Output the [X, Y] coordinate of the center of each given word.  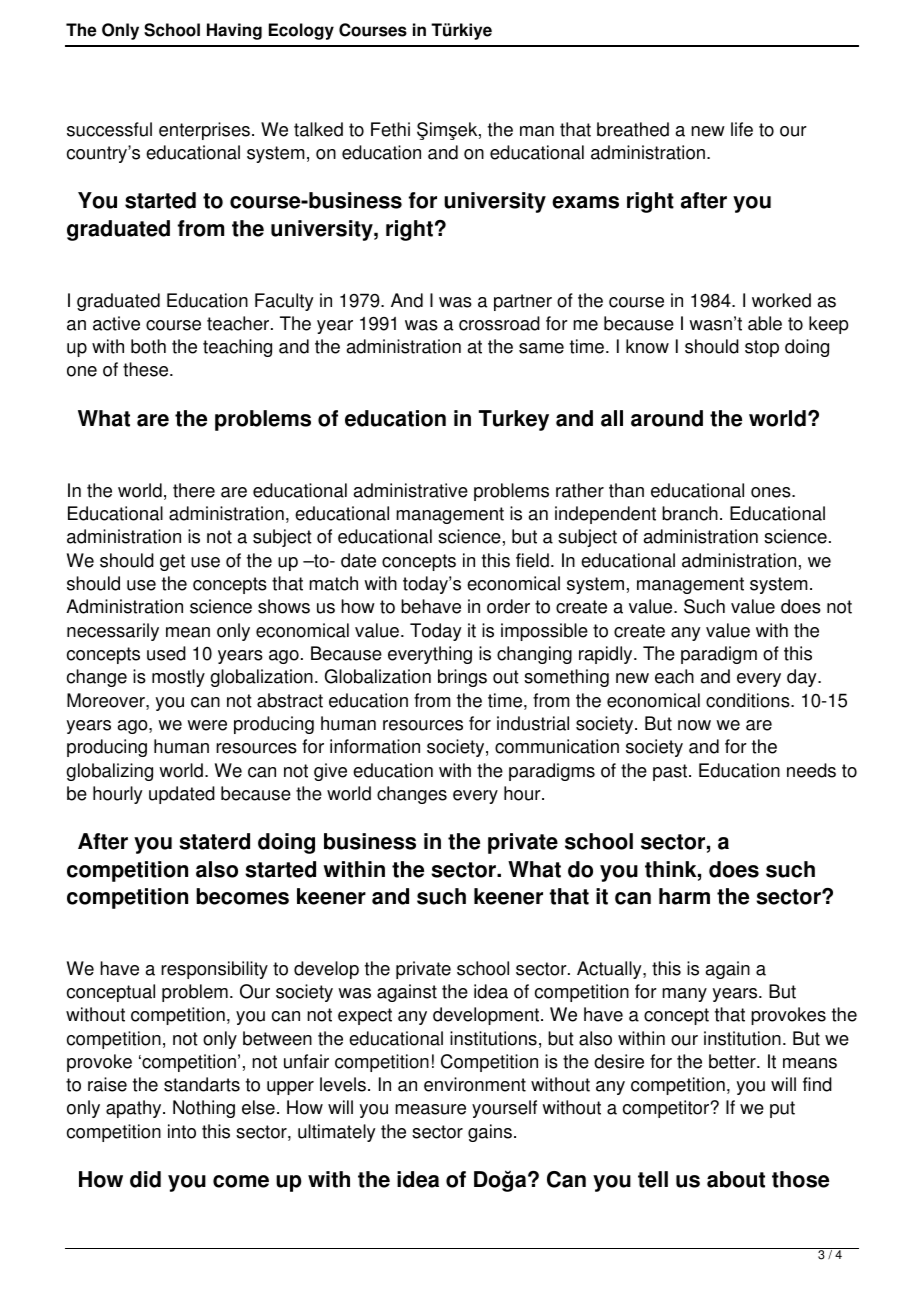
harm [684, 896]
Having [234, 31]
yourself [504, 1109]
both [148, 346]
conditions [749, 700]
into [182, 1131]
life [742, 129]
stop [762, 348]
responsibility [214, 970]
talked [318, 129]
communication [557, 746]
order [508, 606]
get [172, 562]
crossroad [499, 323]
